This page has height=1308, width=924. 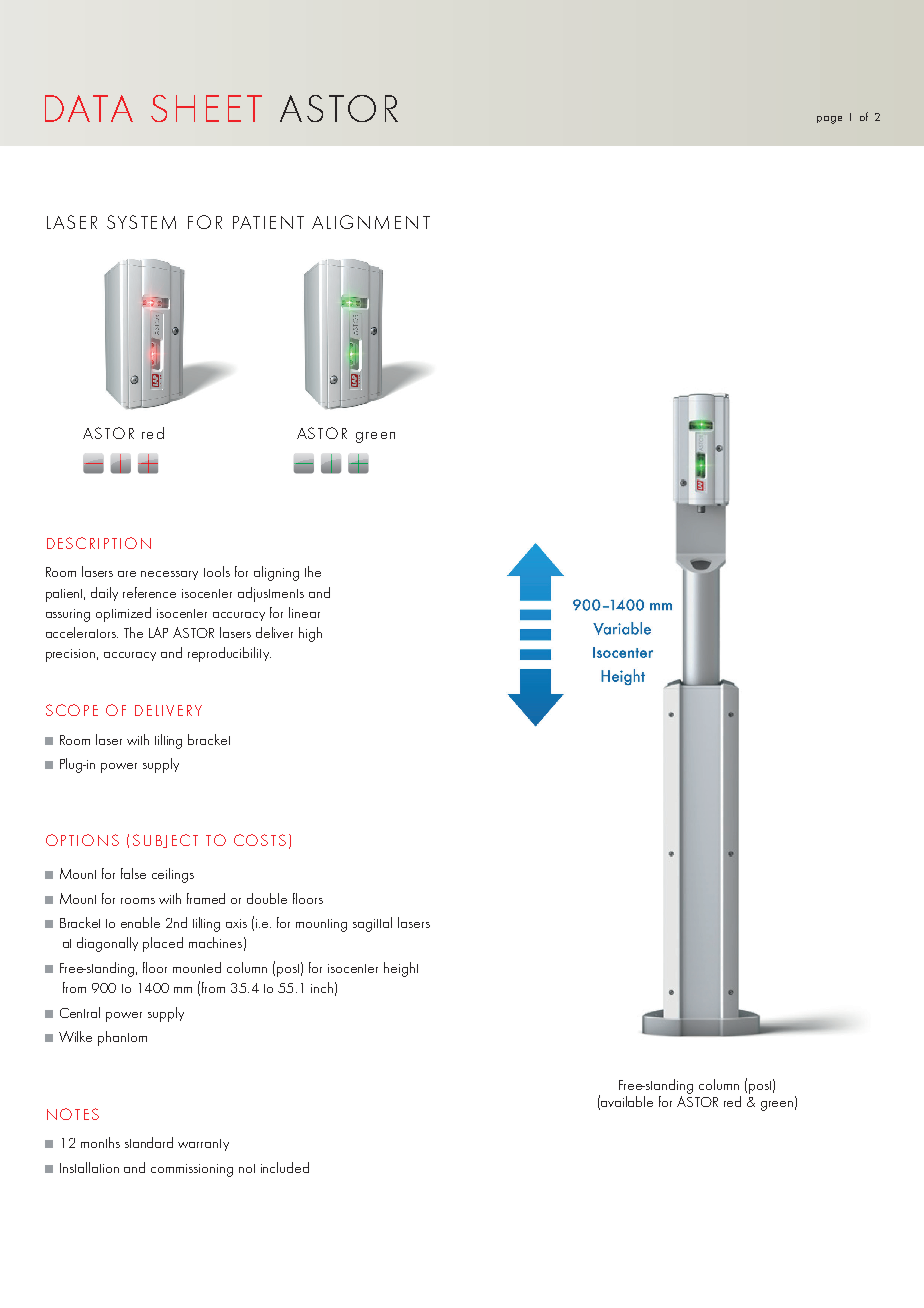 I want to click on LAP, so click(x=158, y=632).
